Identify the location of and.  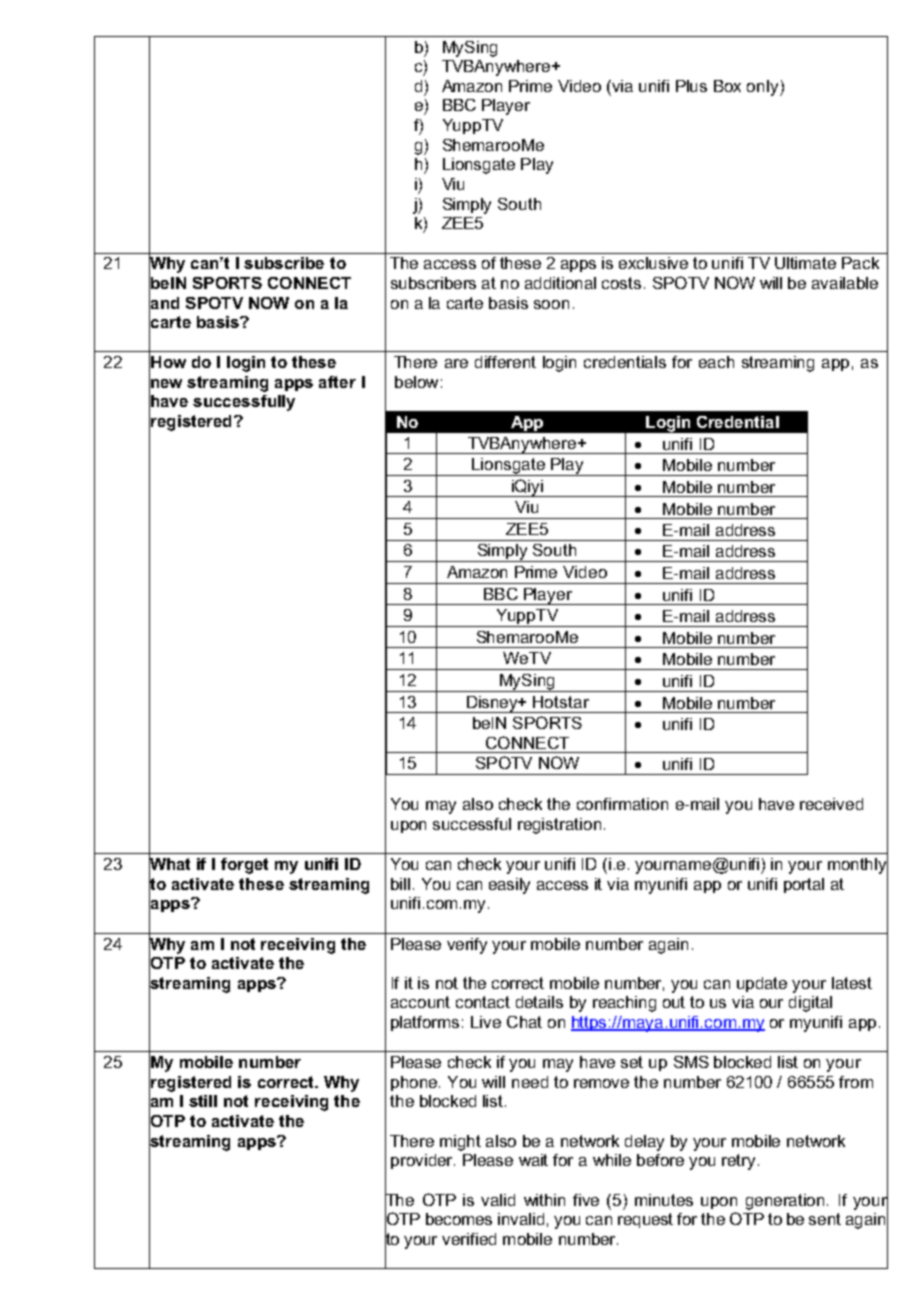
(164, 302).
